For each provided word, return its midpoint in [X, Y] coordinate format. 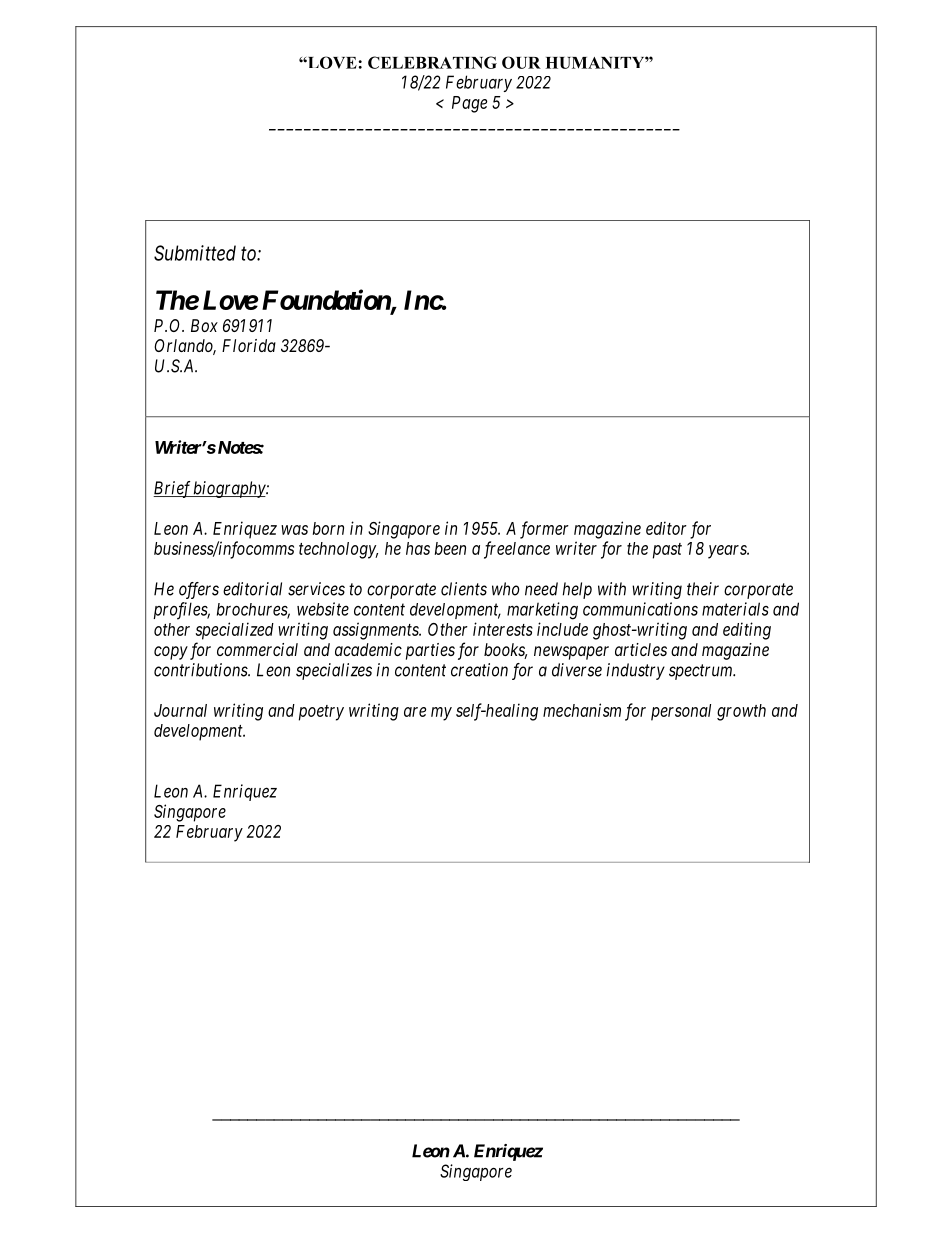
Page [469, 104]
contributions [201, 670]
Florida [249, 345]
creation [479, 670]
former [544, 530]
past [667, 551]
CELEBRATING [432, 62]
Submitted [195, 253]
